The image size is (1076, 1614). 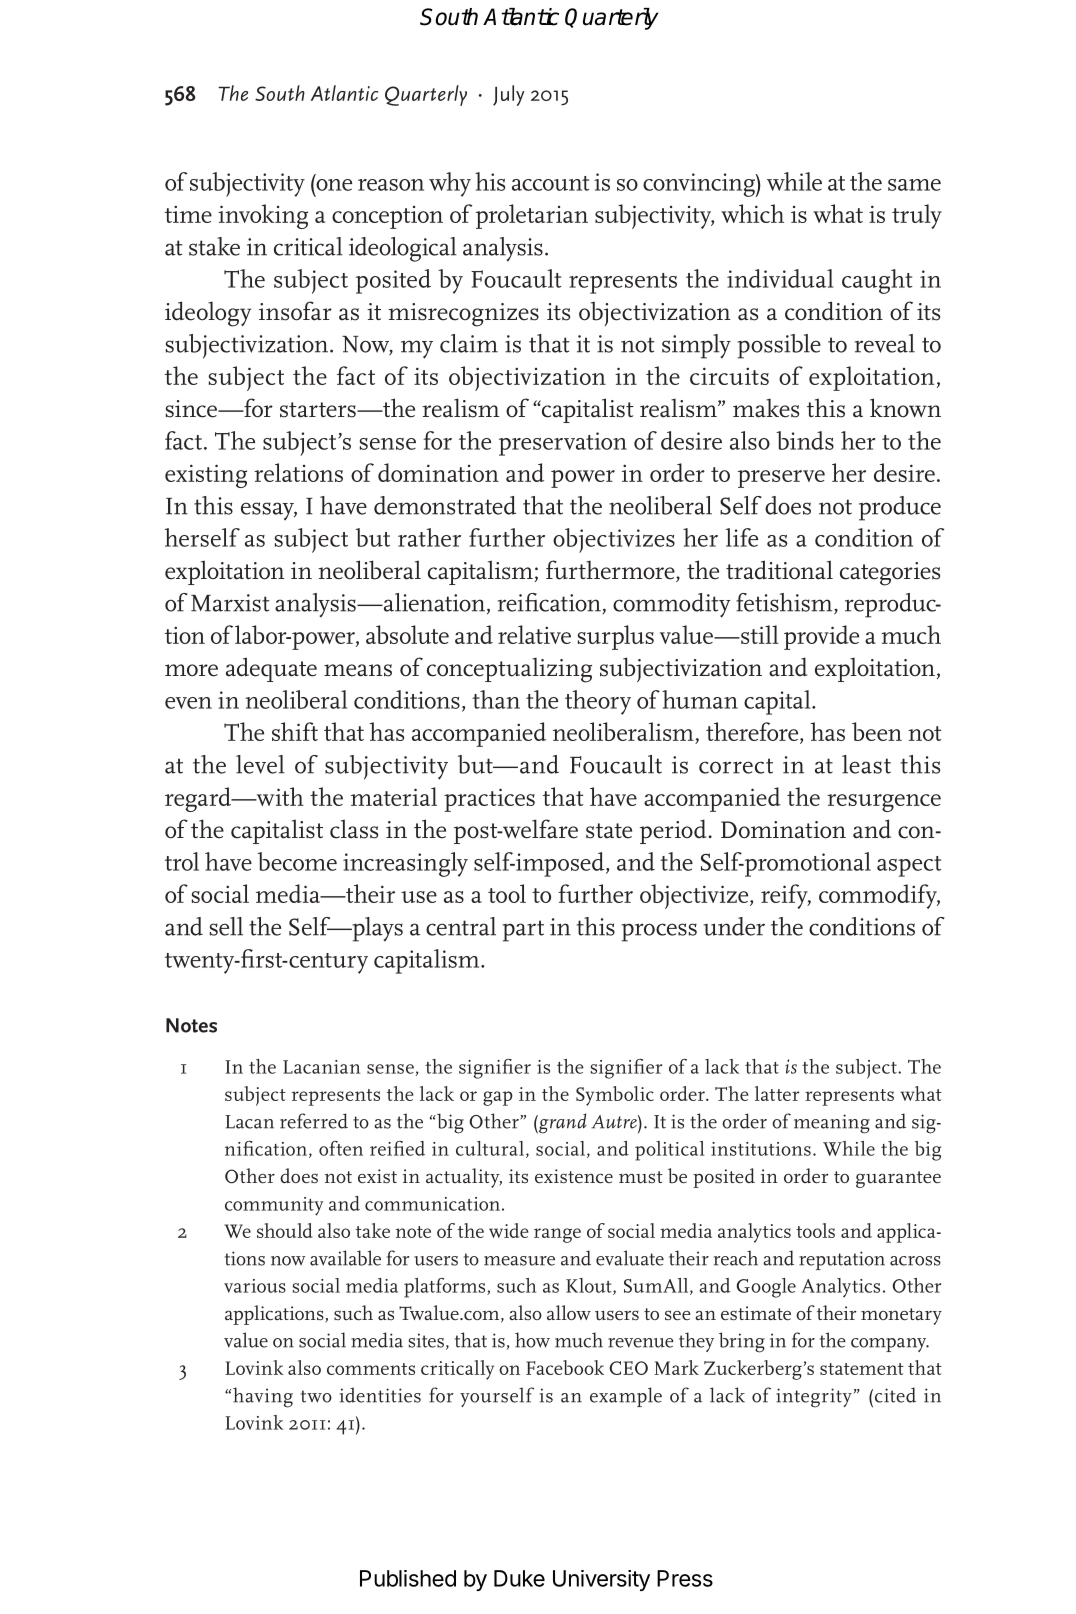 I want to click on part, so click(x=523, y=931).
